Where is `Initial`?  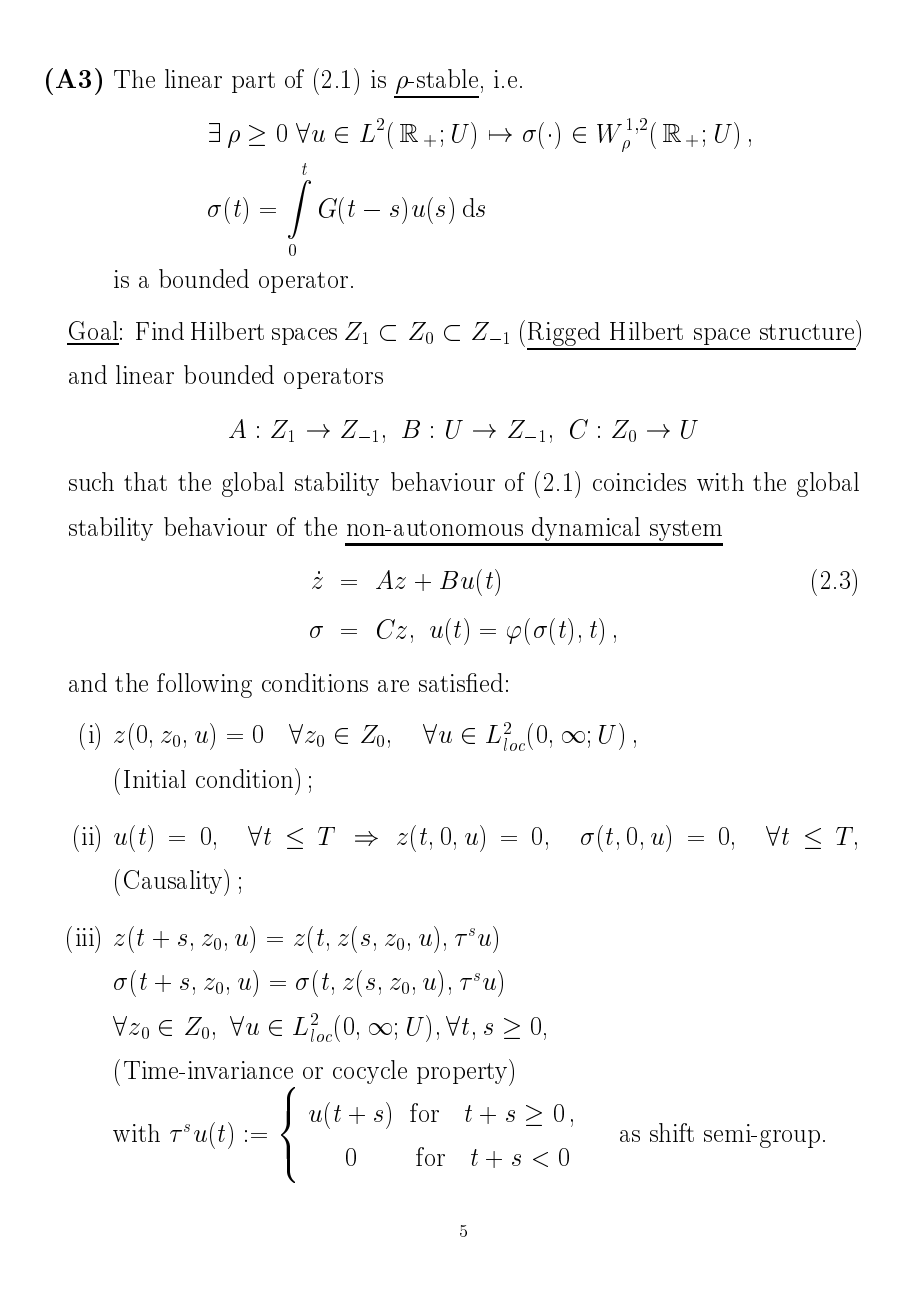
Initial is located at coordinates (155, 779).
